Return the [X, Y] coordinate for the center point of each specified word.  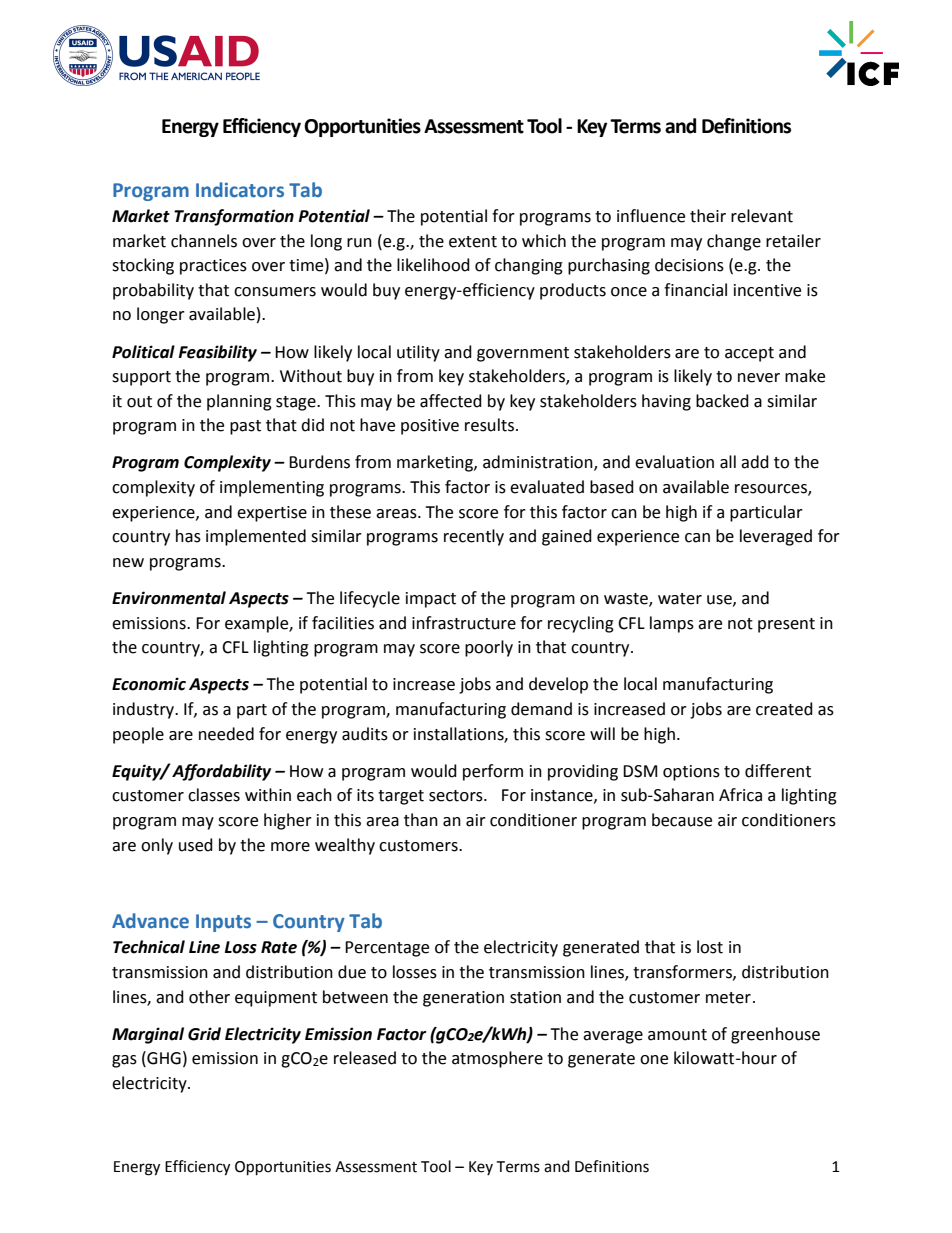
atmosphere [497, 1059]
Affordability [221, 772]
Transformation [234, 217]
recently [474, 537]
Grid [204, 1034]
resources [772, 490]
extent [473, 242]
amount [677, 1035]
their [708, 216]
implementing [272, 488]
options [691, 773]
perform [493, 772]
